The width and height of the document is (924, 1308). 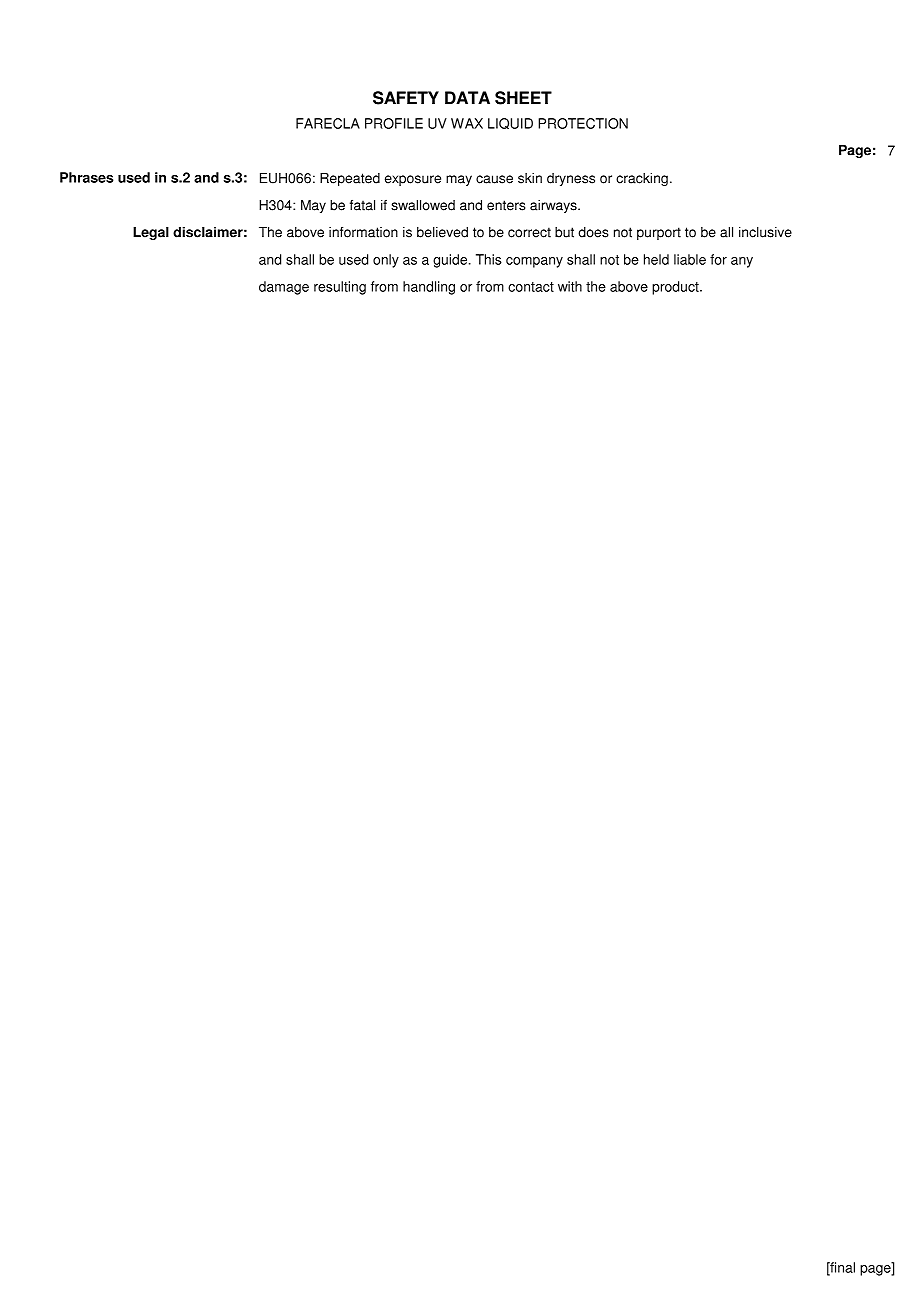 I want to click on SHEET, so click(x=523, y=98).
